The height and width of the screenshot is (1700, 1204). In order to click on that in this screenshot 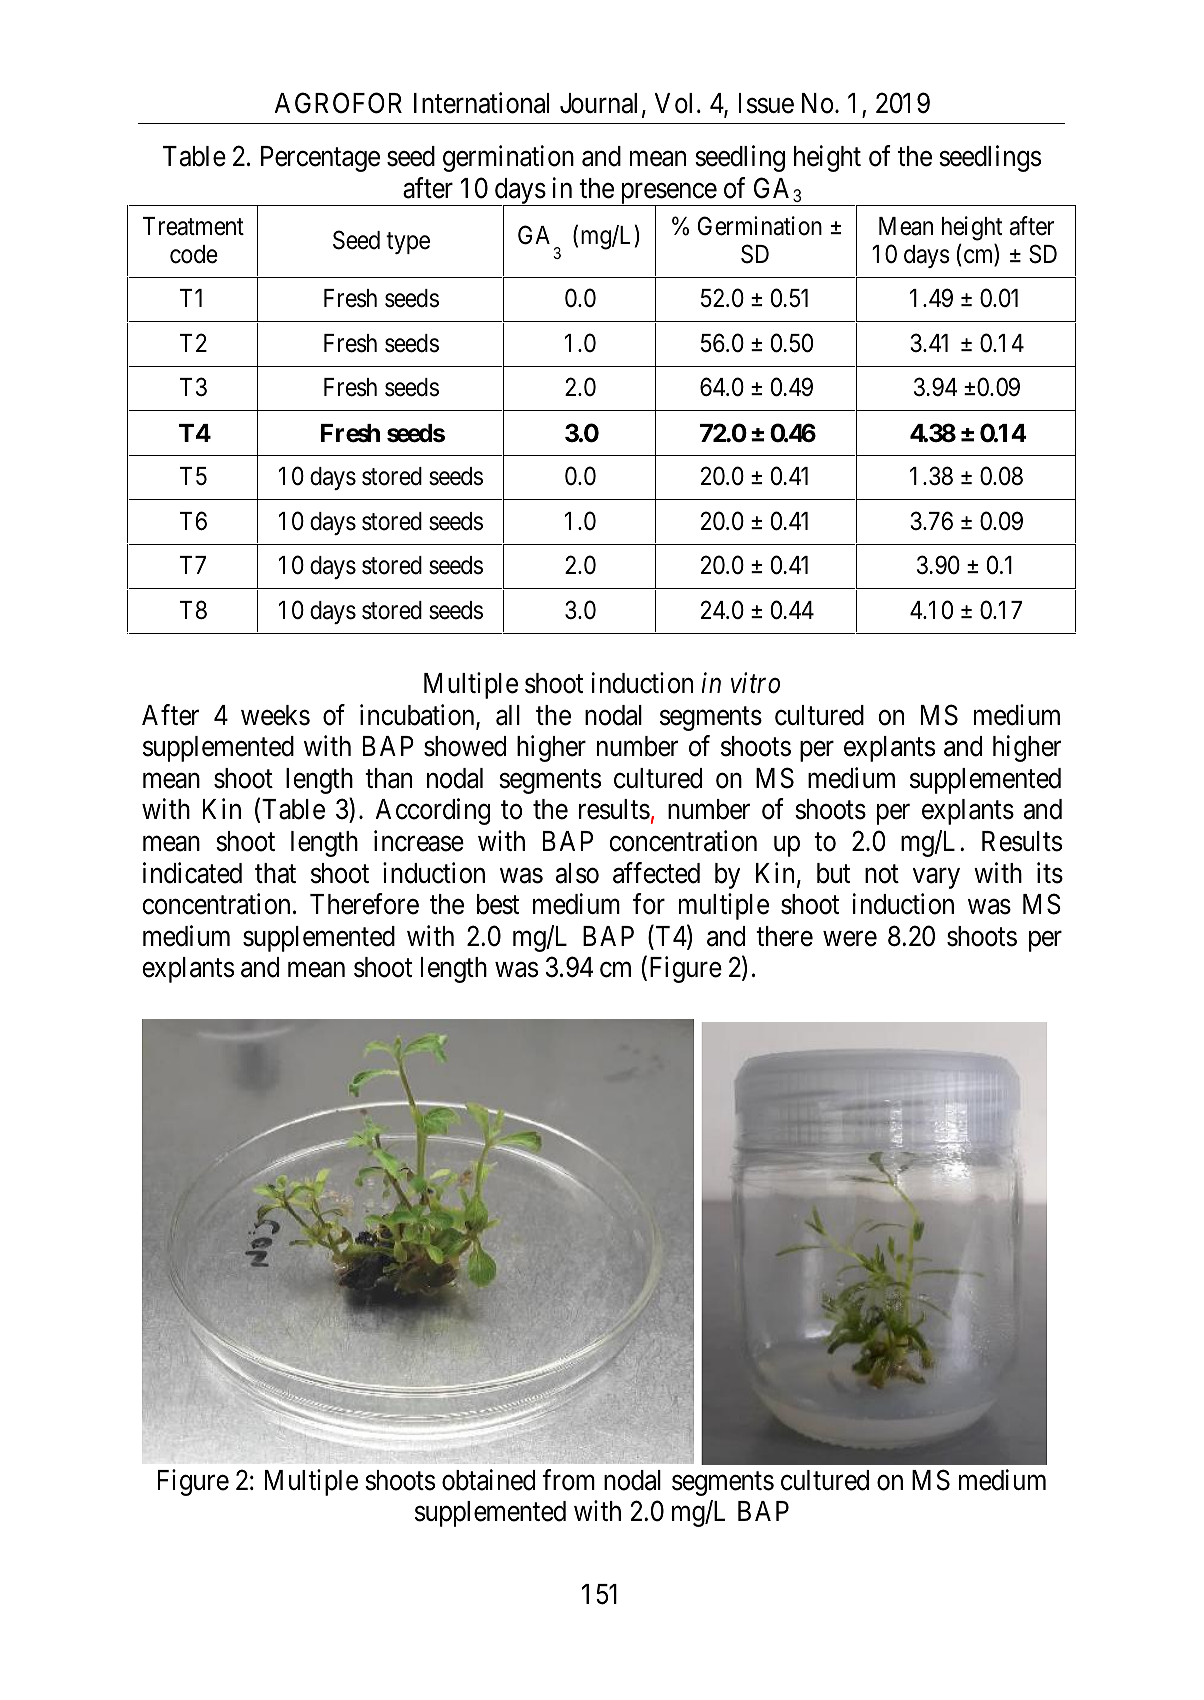, I will do `click(275, 873)`.
